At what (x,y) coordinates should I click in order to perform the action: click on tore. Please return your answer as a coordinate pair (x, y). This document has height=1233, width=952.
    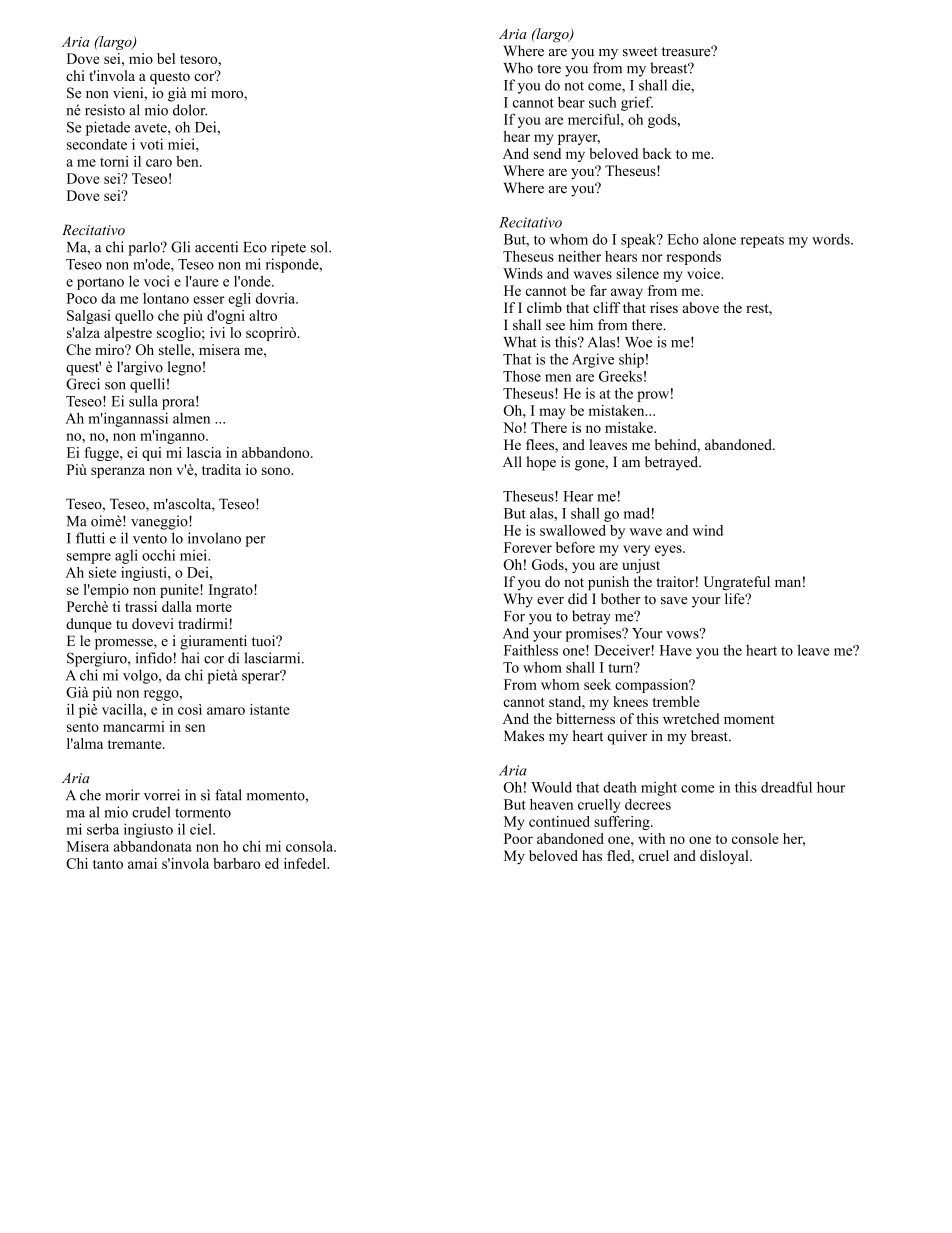
    Looking at the image, I should click on (549, 69).
